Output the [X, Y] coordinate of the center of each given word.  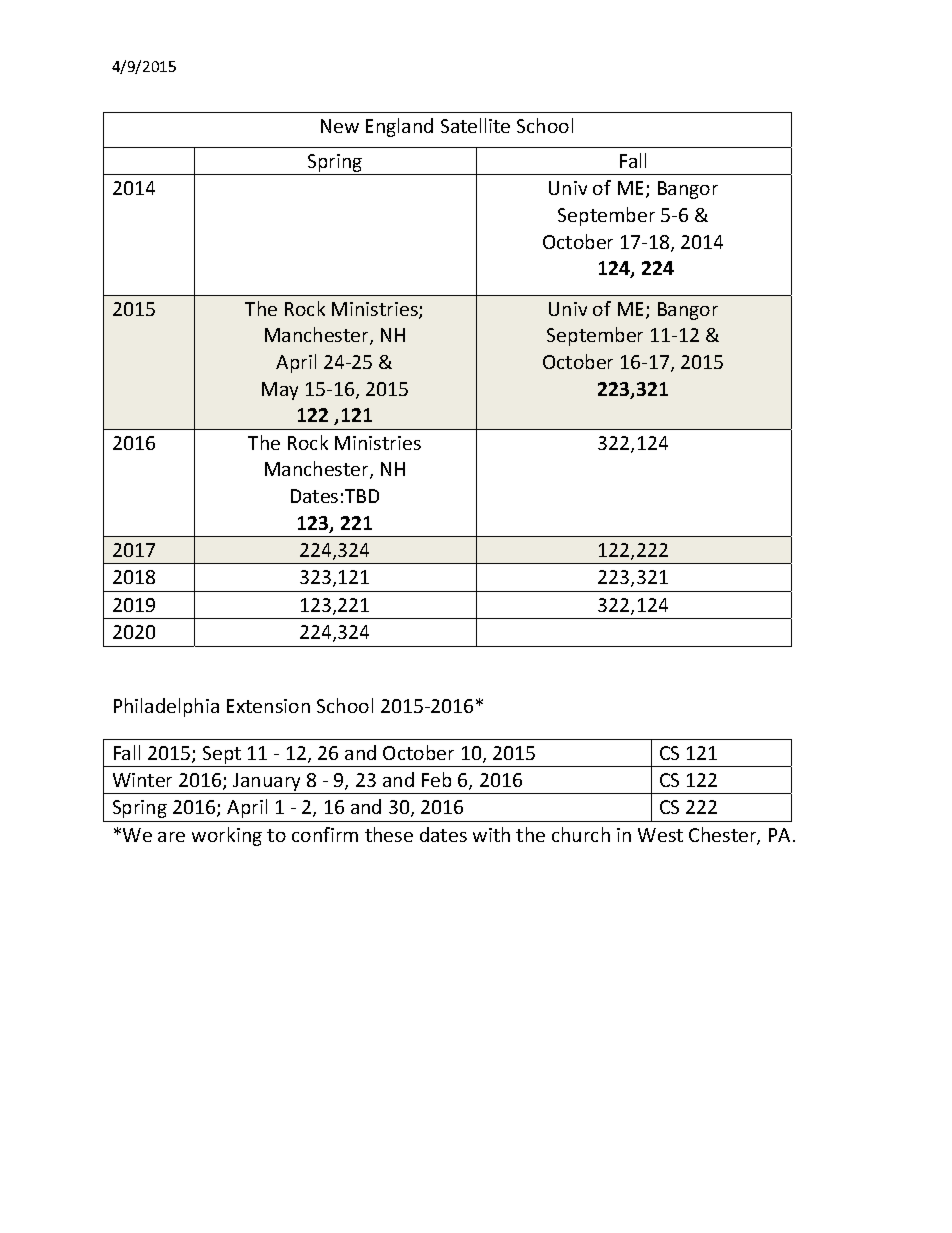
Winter [142, 780]
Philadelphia [166, 707]
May [280, 391]
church [581, 834]
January [267, 783]
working [227, 836]
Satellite [475, 125]
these [389, 834]
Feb [436, 779]
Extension [268, 706]
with [491, 834]
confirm [325, 834]
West [660, 835]
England [399, 127]
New [340, 126]
